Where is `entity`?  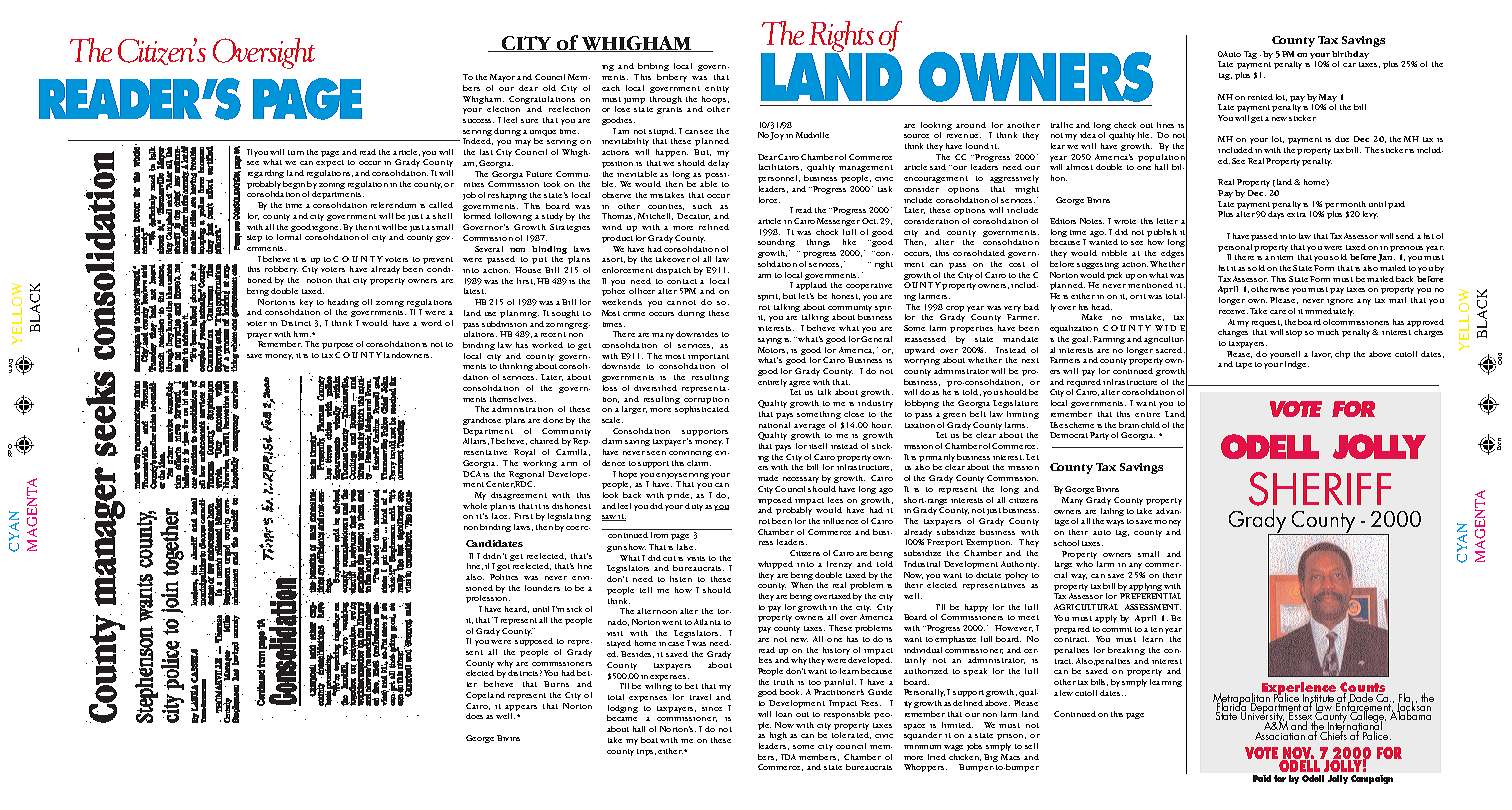 entity is located at coordinates (717, 89).
